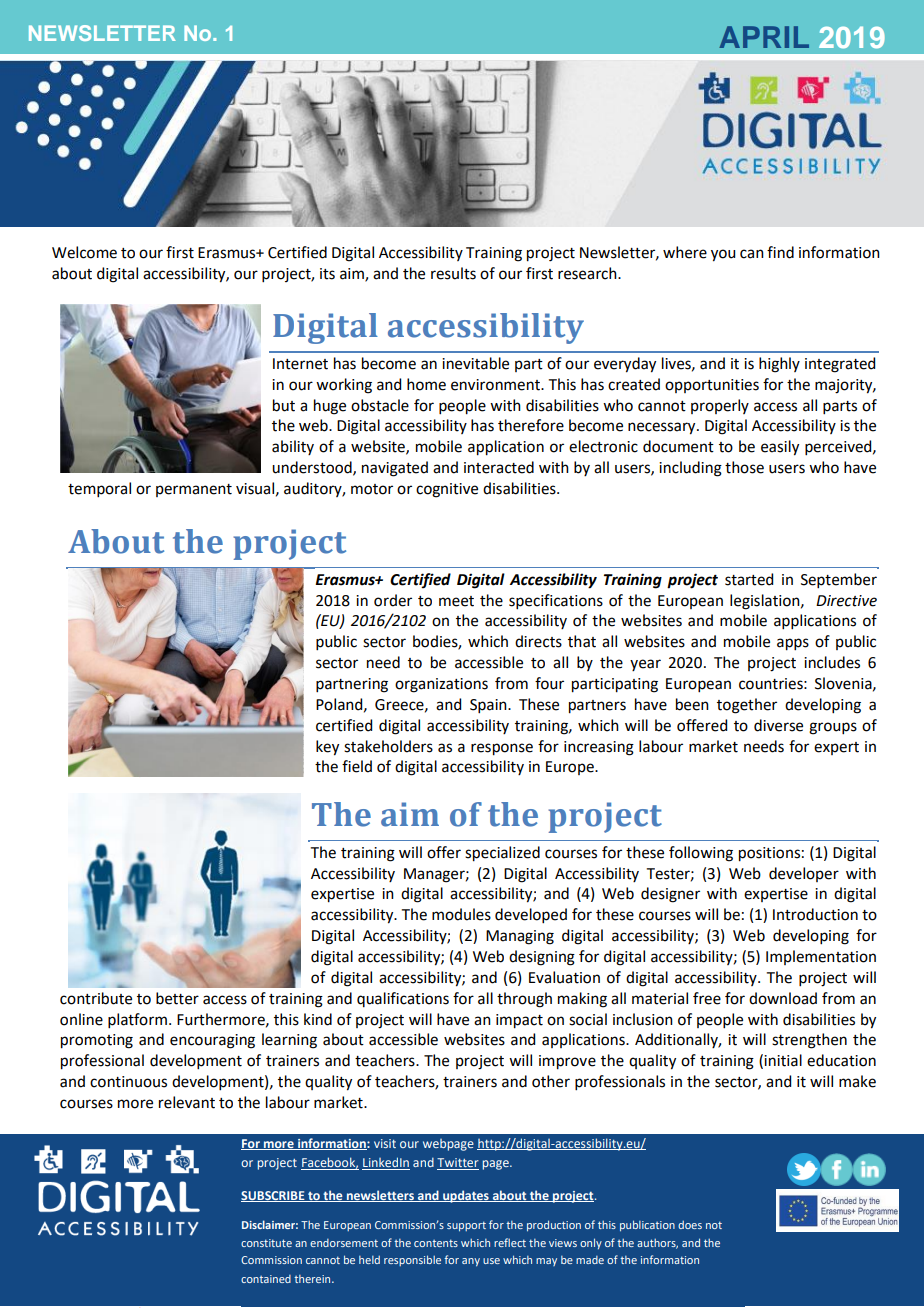 This document has height=1308, width=924. Describe the element at coordinates (502, 854) in the document. I see `specialized` at that location.
